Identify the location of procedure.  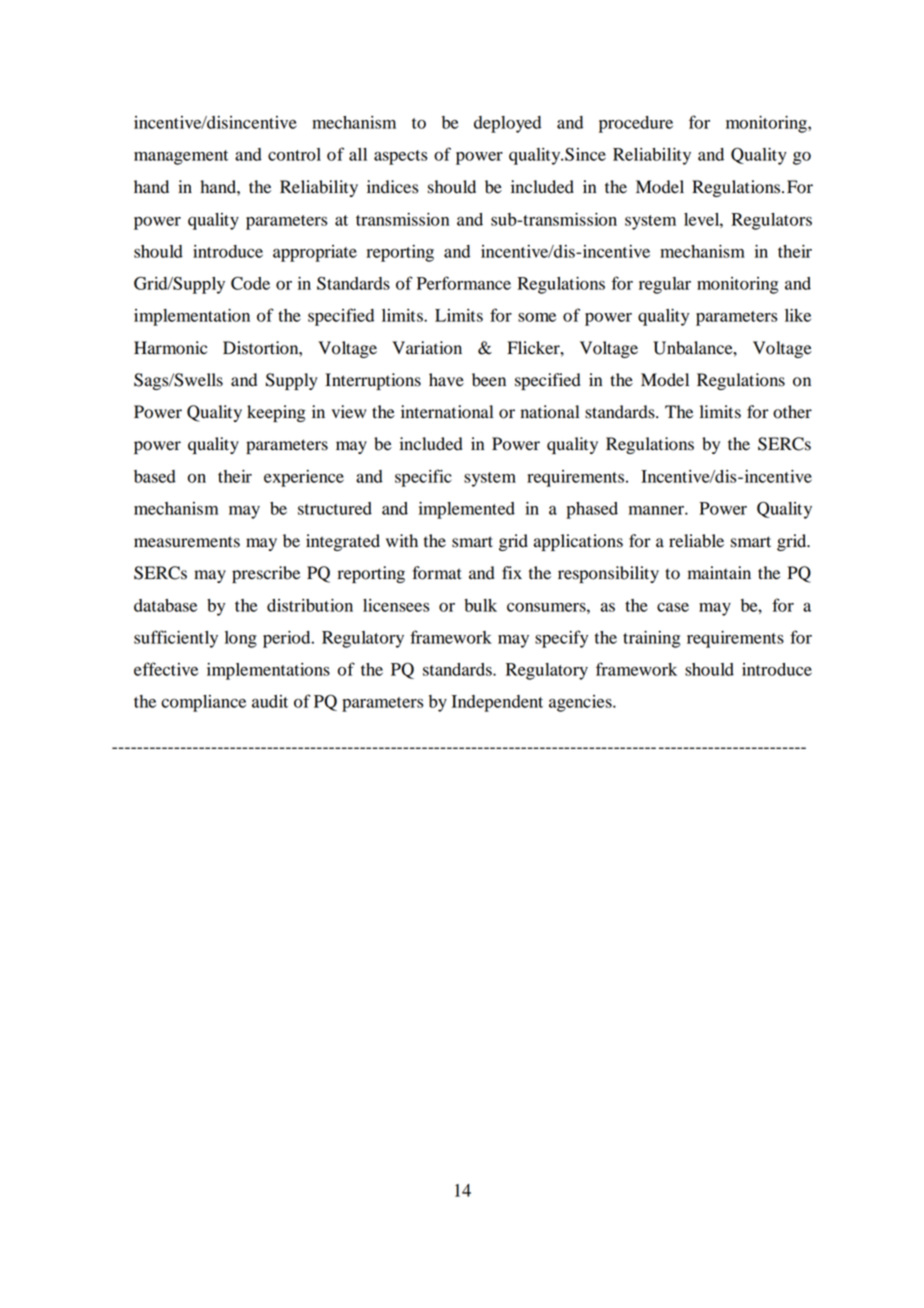
(636, 124).
